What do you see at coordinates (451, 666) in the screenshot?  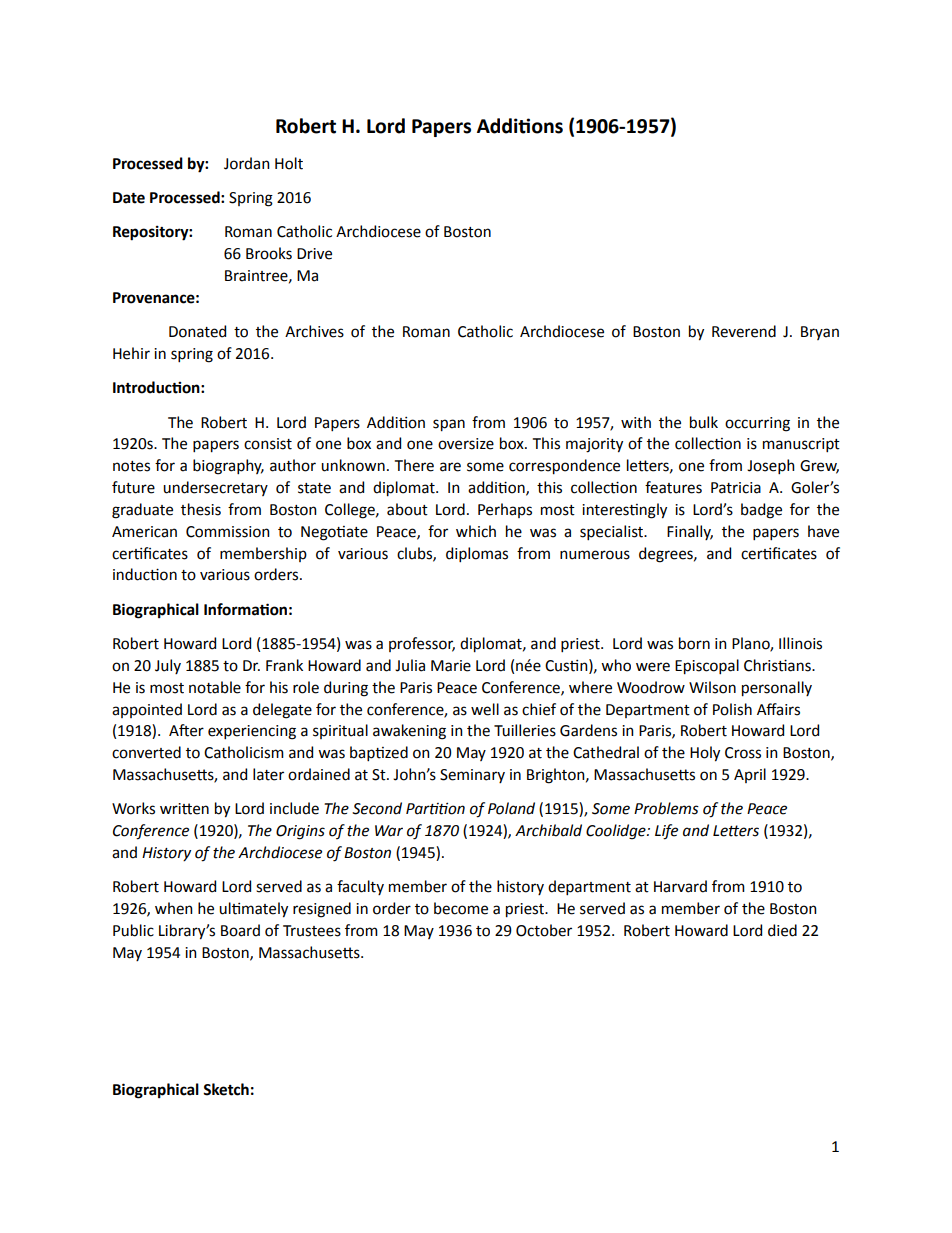 I see `Marie` at bounding box center [451, 666].
